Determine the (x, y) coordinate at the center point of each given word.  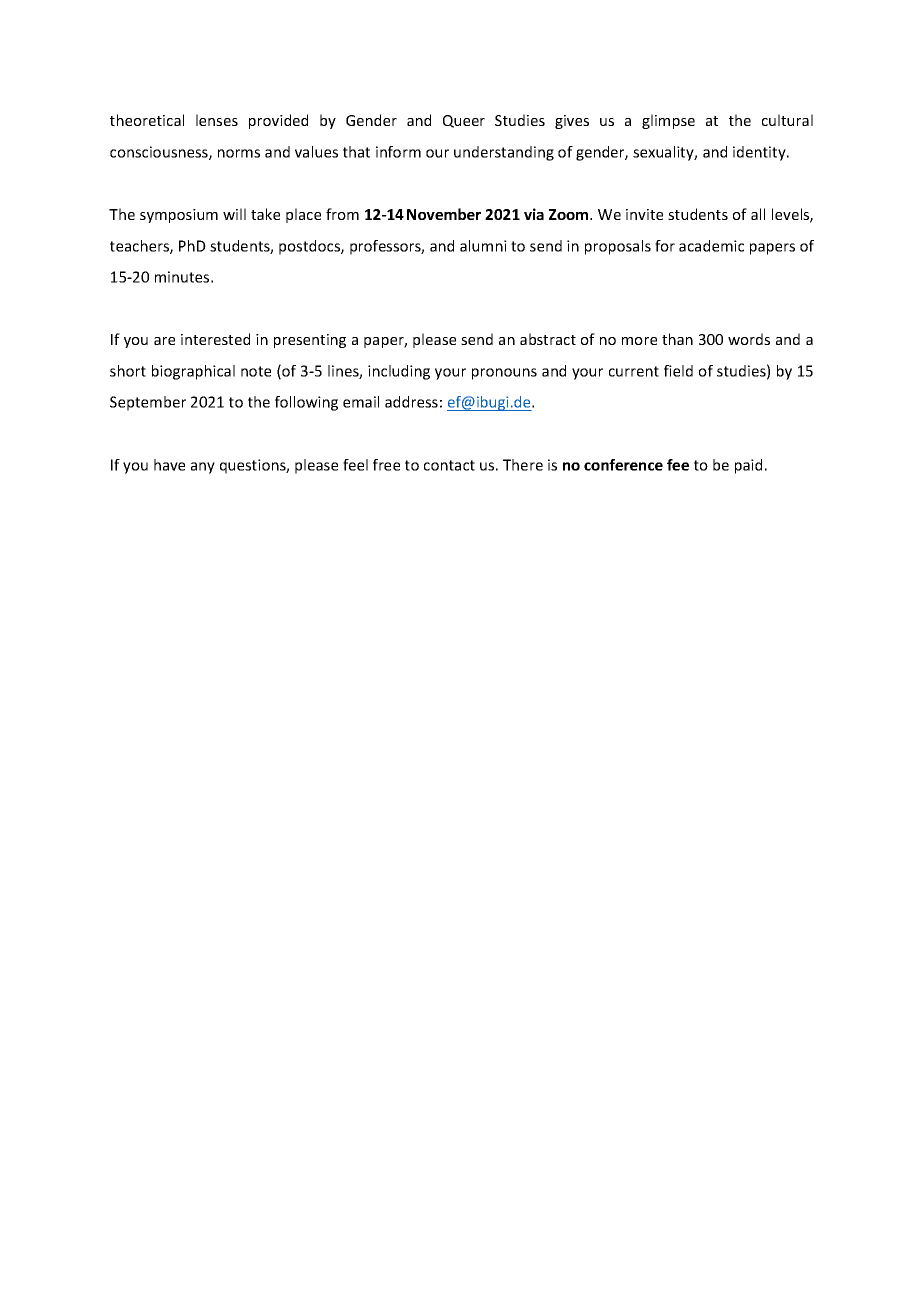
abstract (548, 339)
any (203, 468)
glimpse (668, 121)
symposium (179, 216)
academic (711, 246)
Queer (464, 121)
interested (215, 339)
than (677, 339)
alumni (483, 246)
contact (449, 465)
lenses (217, 120)
